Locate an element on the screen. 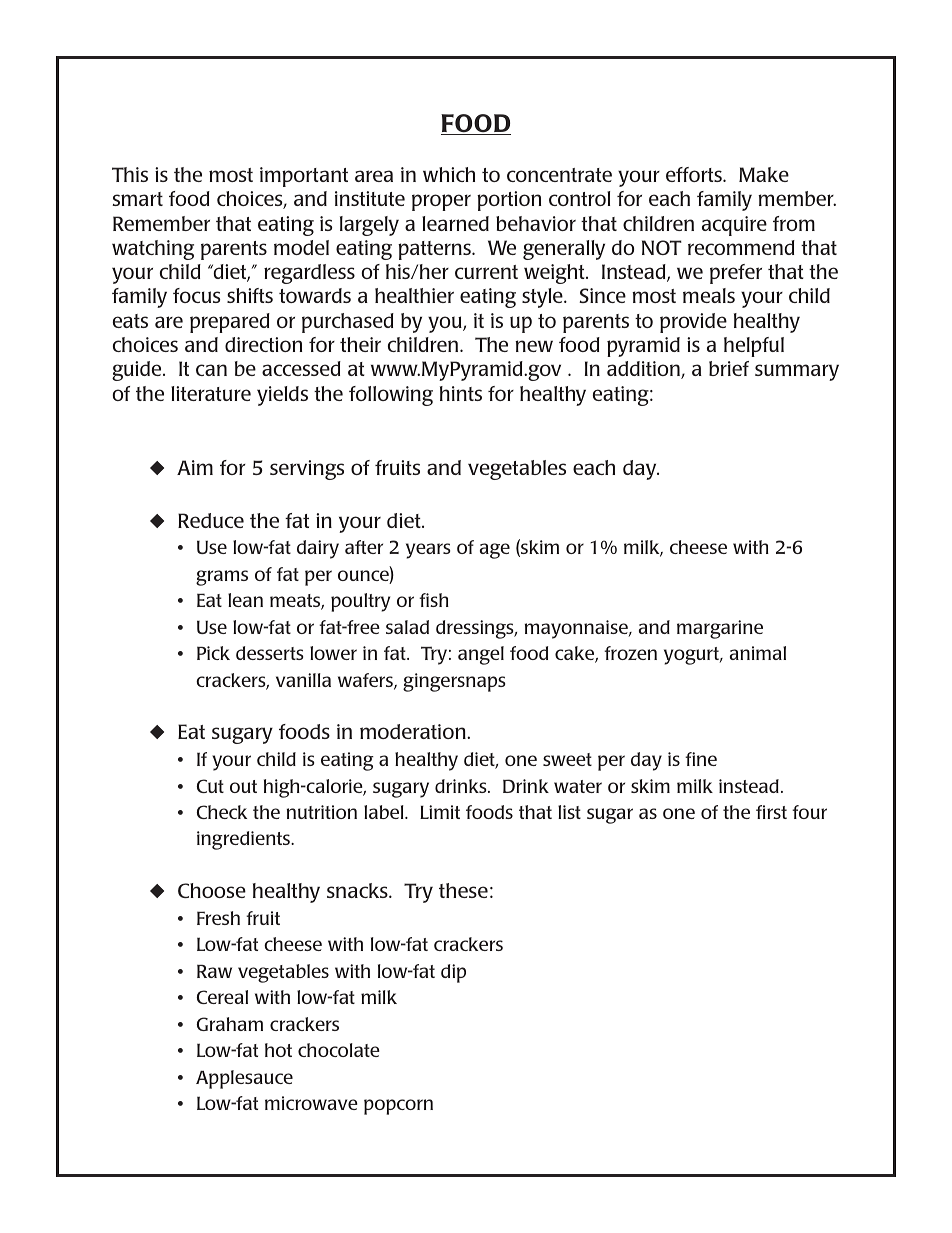 The height and width of the screenshot is (1233, 952). angel is located at coordinates (481, 655).
